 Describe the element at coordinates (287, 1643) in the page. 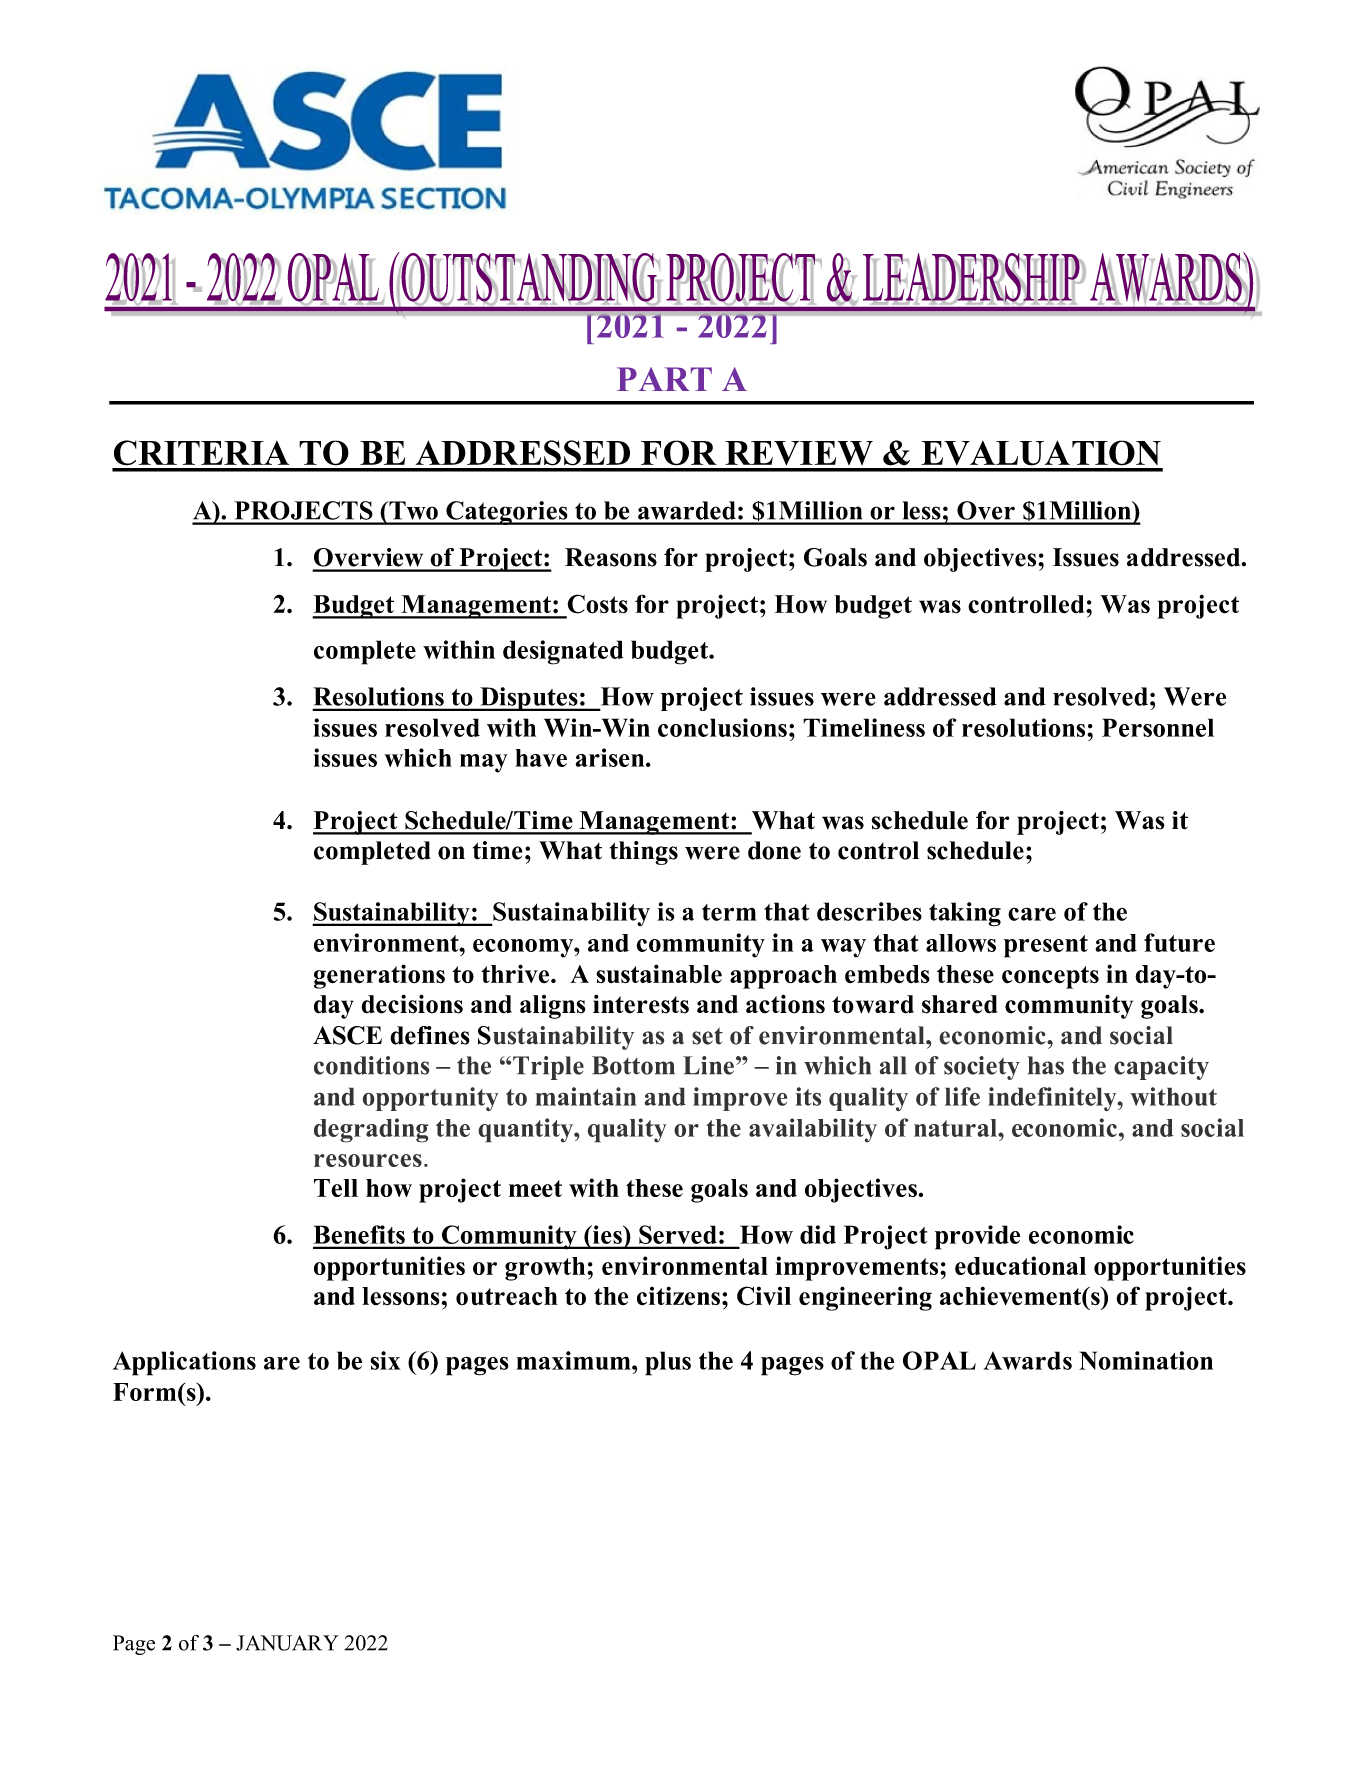

I see `JANUARY` at that location.
